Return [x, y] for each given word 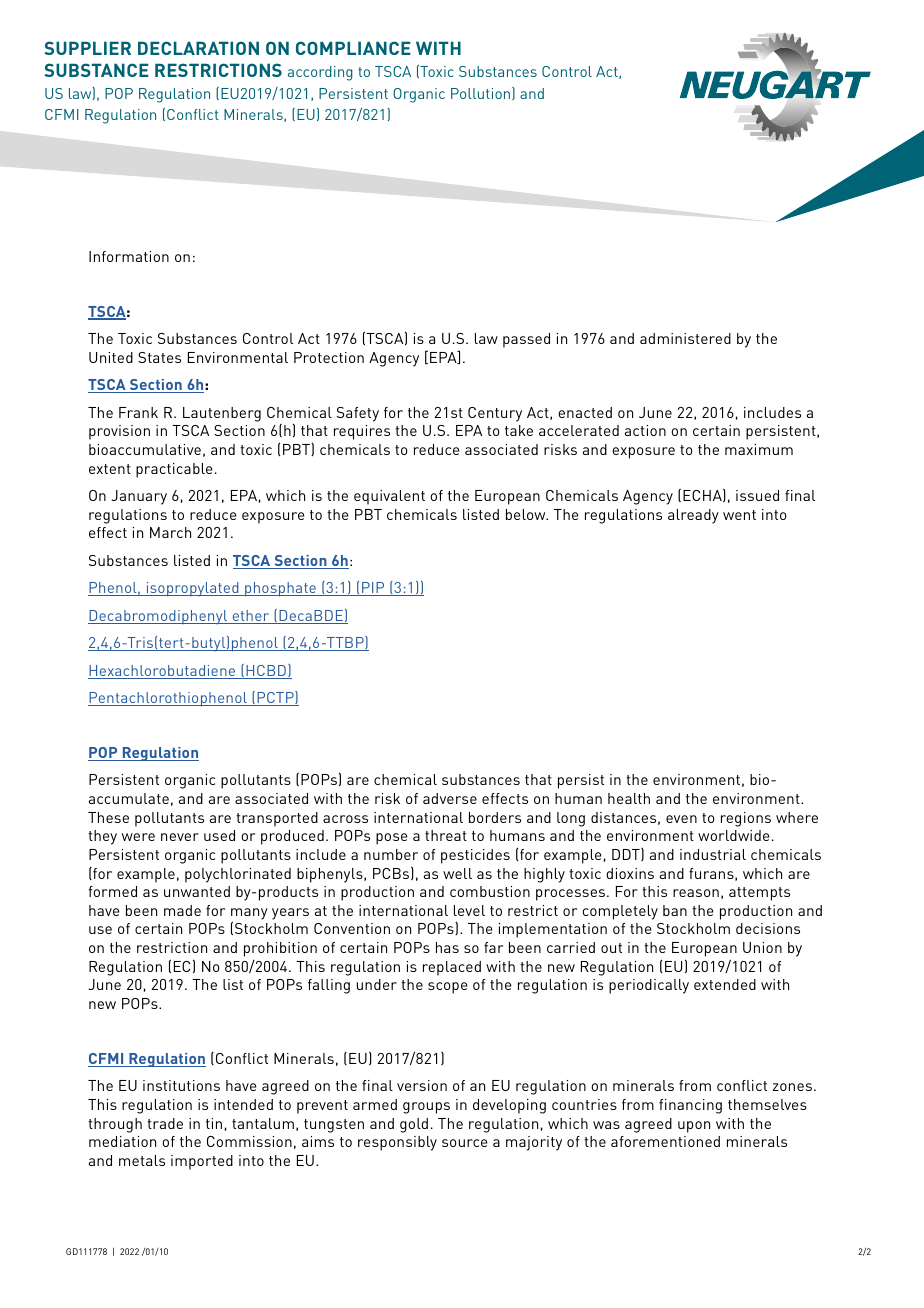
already [693, 516]
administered [685, 338]
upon [694, 1127]
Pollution [482, 93]
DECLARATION [198, 48]
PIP [373, 589]
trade [165, 1123]
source [464, 1143]
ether [251, 617]
